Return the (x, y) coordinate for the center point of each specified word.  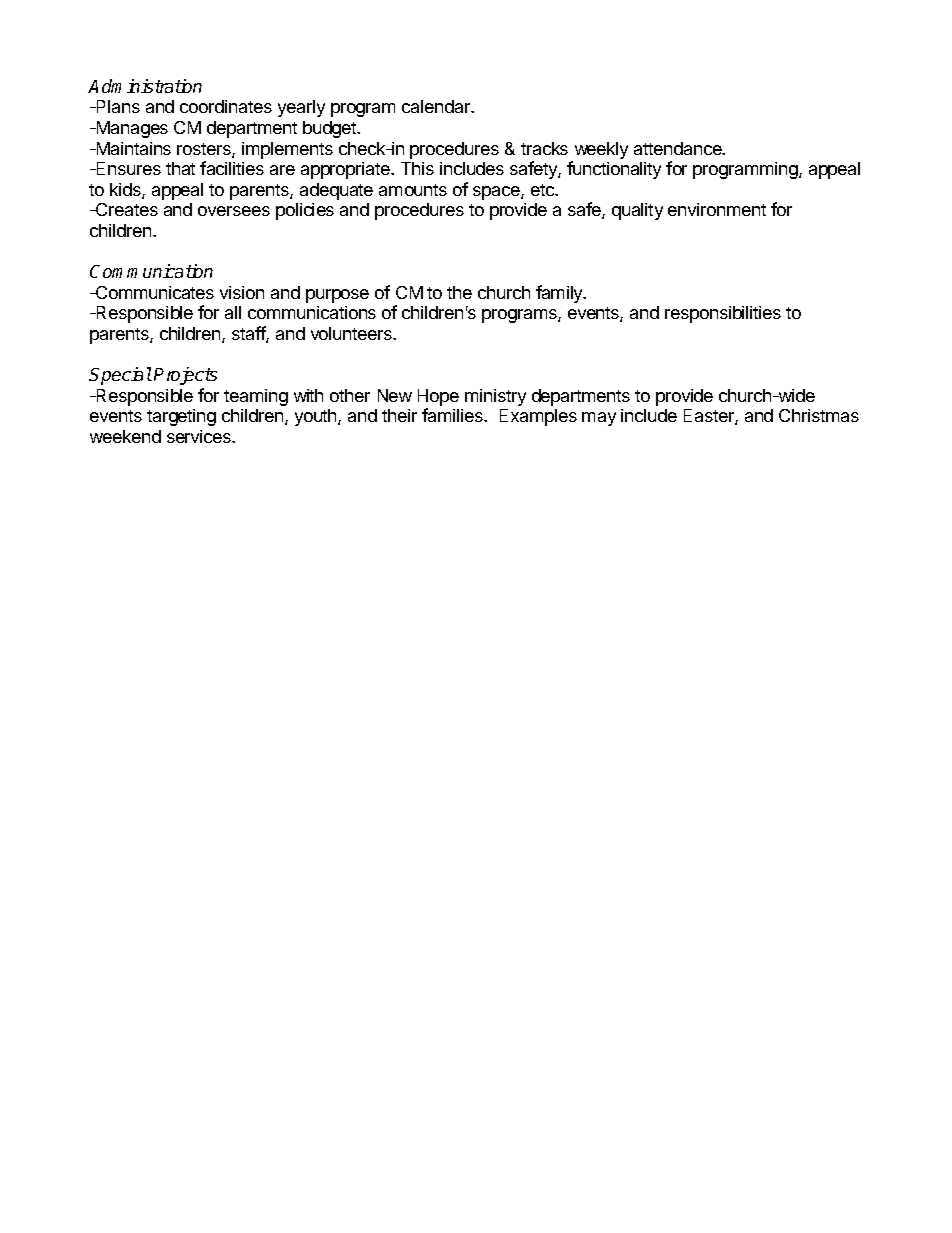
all (233, 312)
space (497, 193)
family (560, 294)
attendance (679, 148)
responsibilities (723, 314)
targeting (181, 417)
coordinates (226, 106)
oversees (234, 211)
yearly (301, 108)
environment (717, 209)
